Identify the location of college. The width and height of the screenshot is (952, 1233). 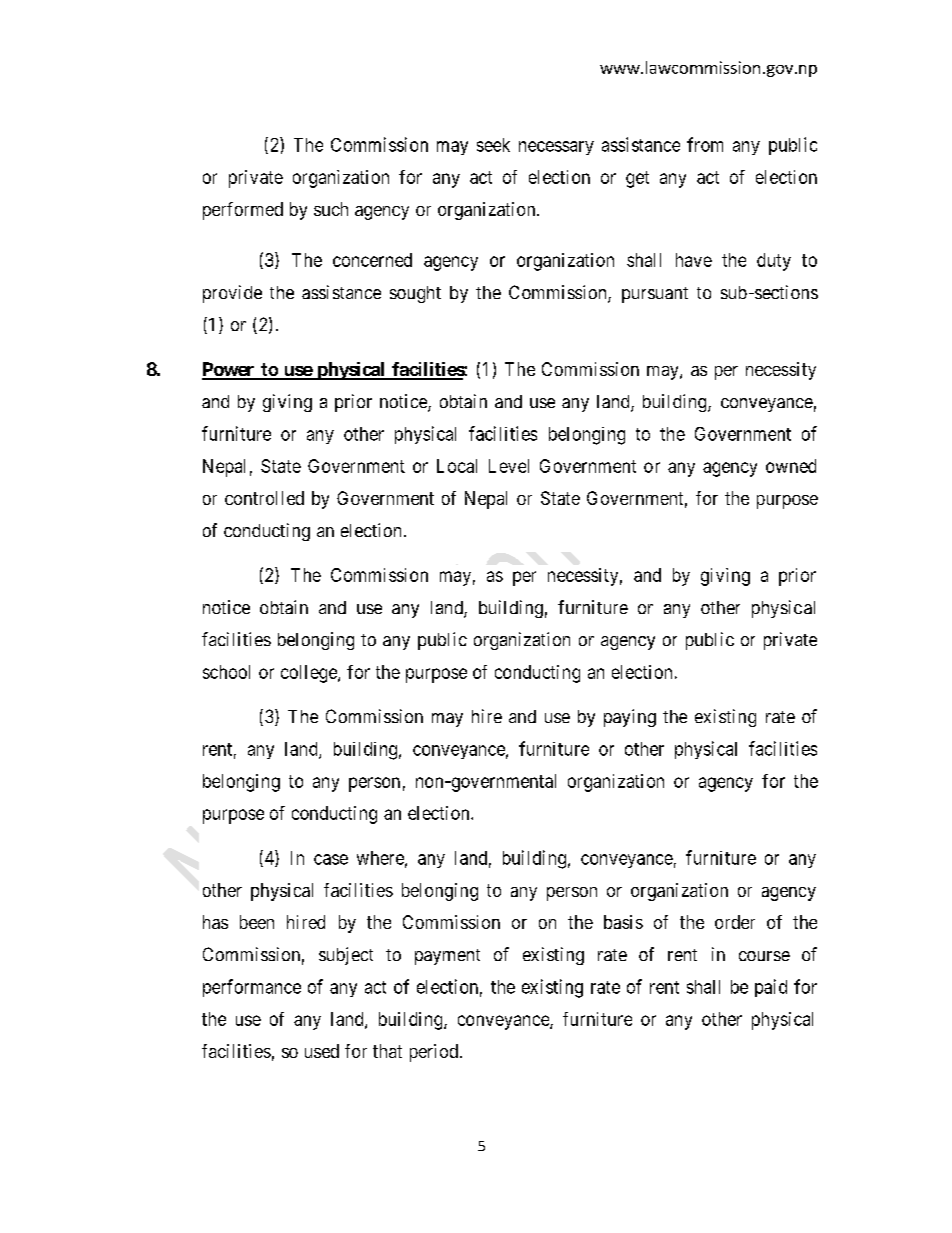
(310, 674).
